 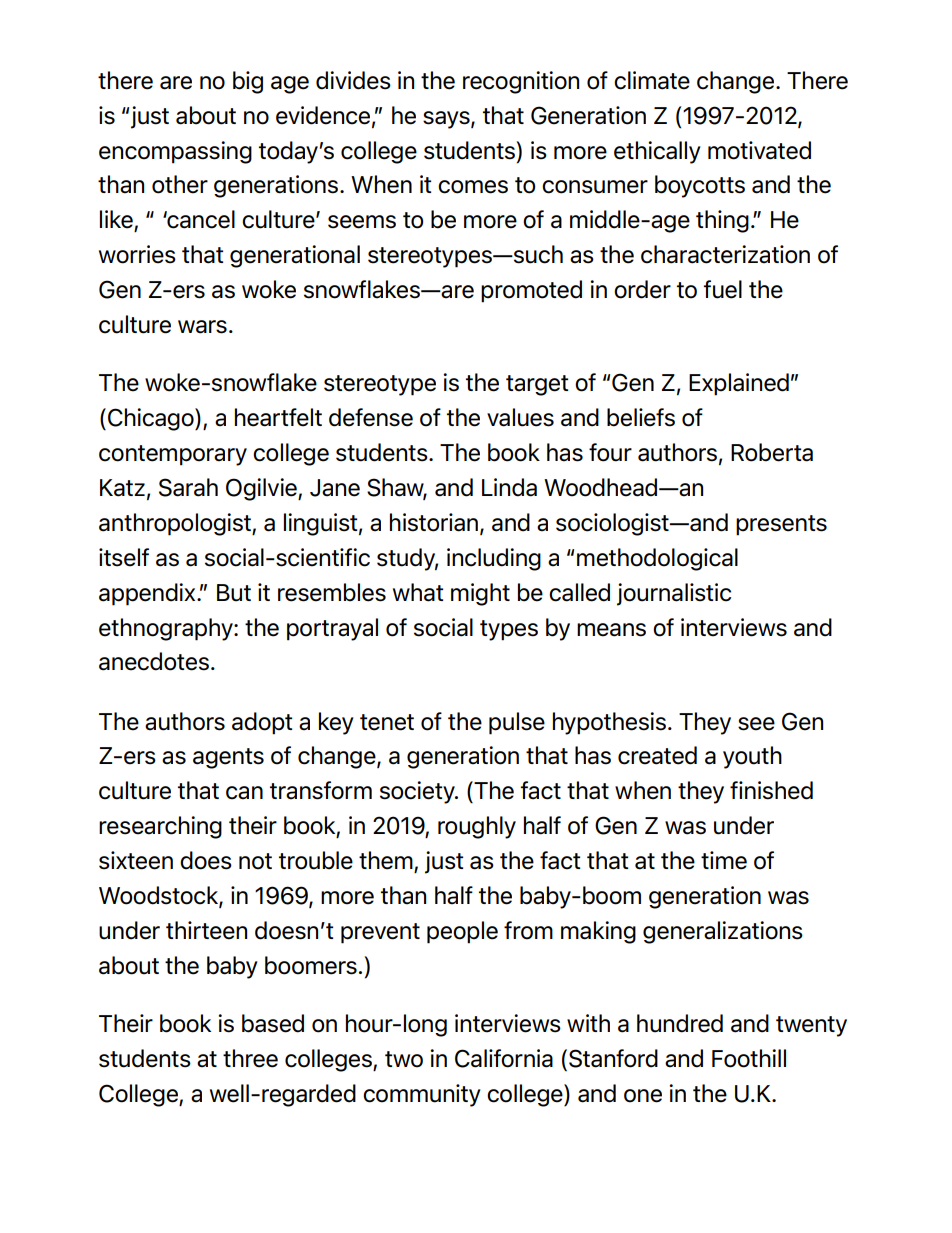 I want to click on anecdotes, so click(x=154, y=661).
